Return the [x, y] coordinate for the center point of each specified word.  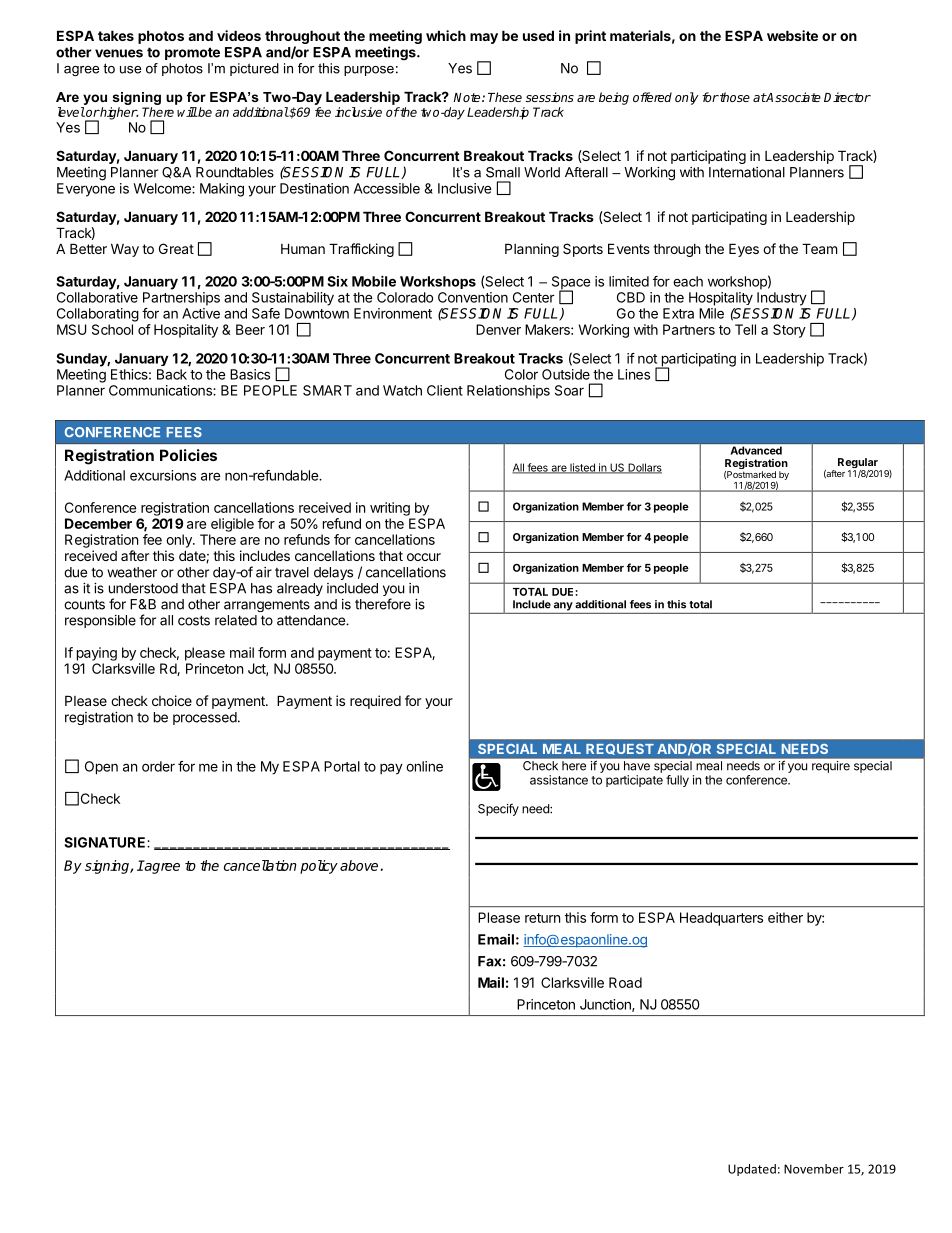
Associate [793, 97]
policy [319, 867]
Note [468, 97]
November [814, 1169]
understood [143, 588]
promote [192, 53]
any [563, 606]
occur [424, 557]
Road [625, 982]
